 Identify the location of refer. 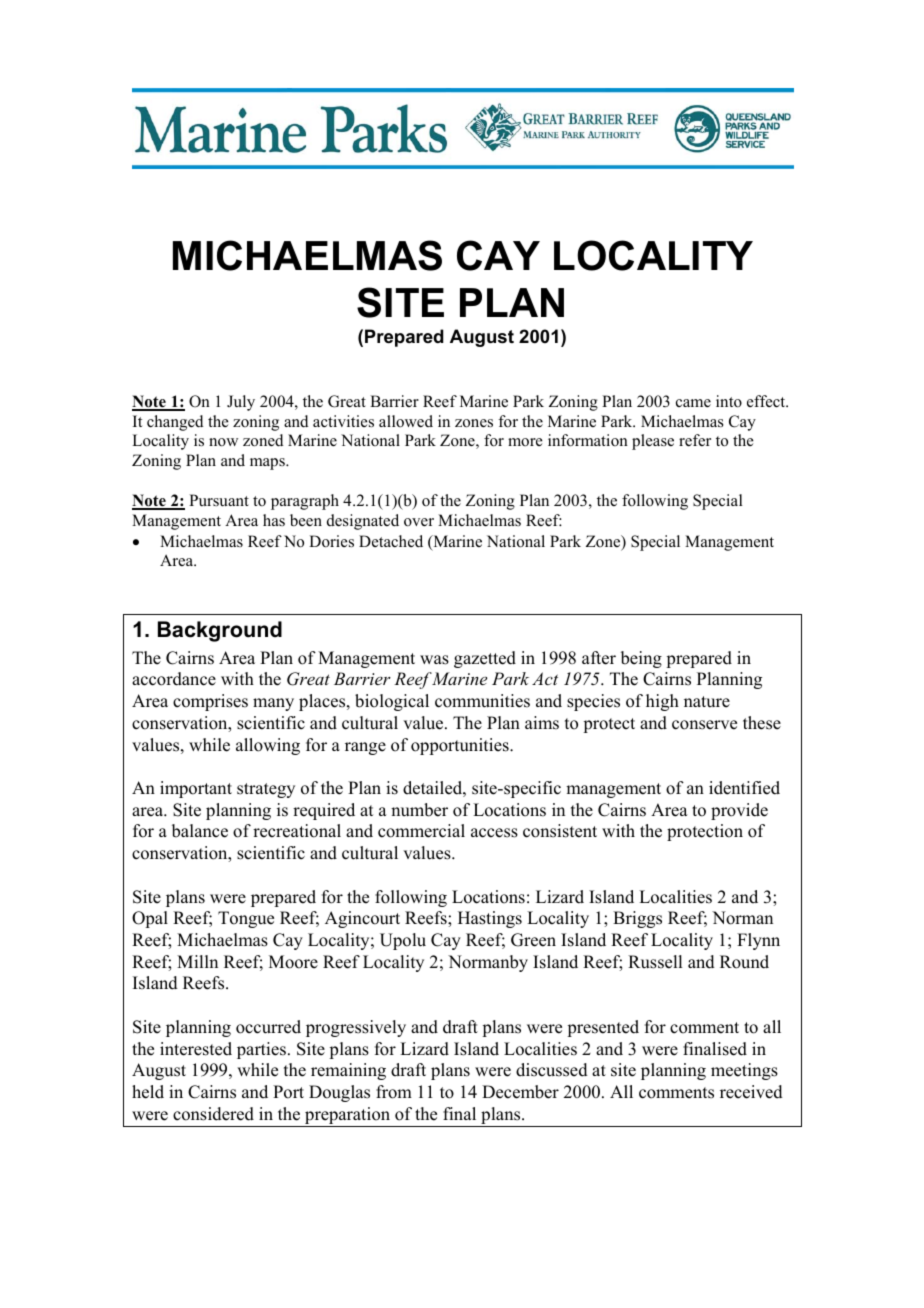
(695, 440).
